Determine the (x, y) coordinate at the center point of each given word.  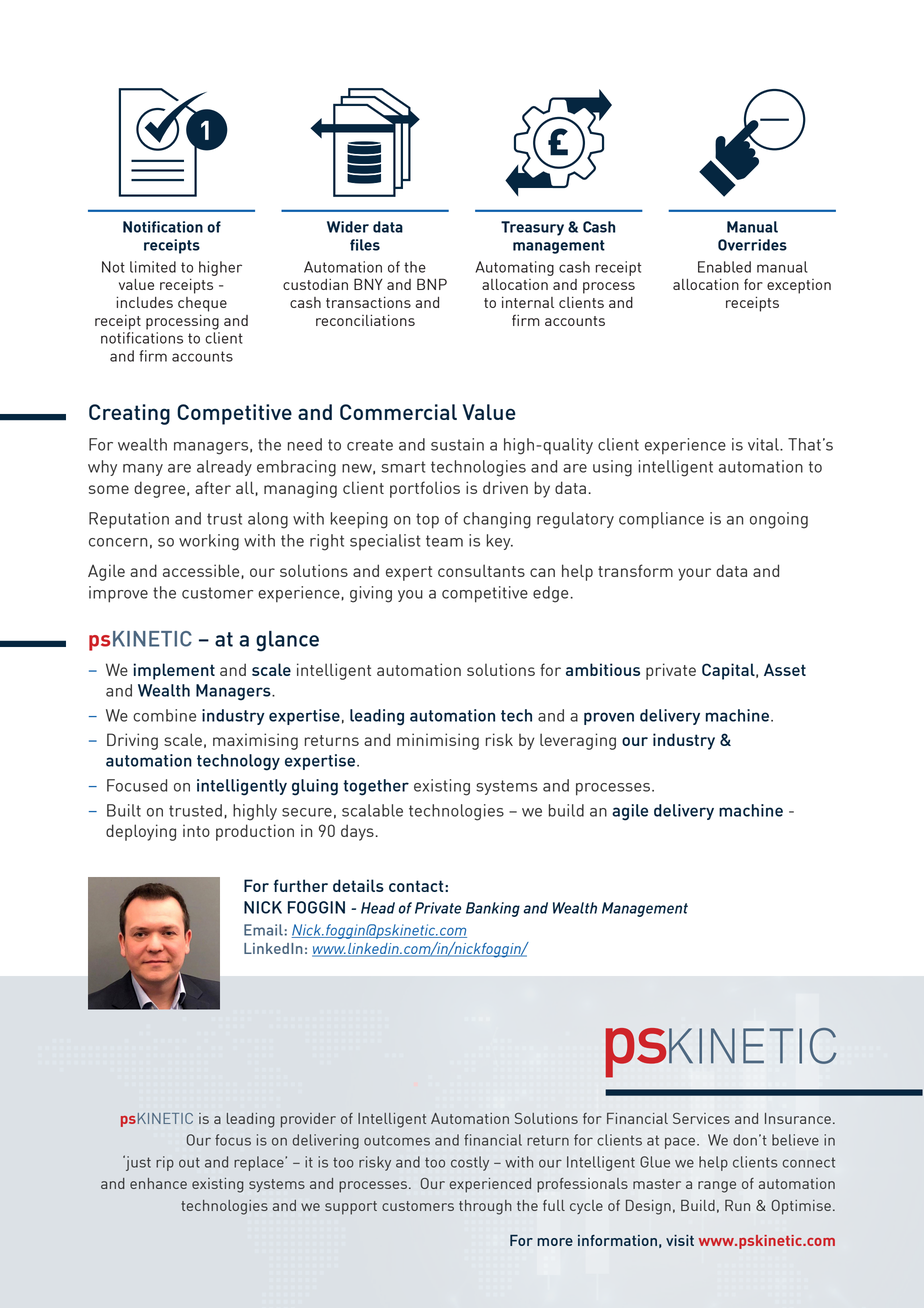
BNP (432, 284)
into (196, 830)
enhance (158, 1183)
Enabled (724, 267)
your (694, 574)
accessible (202, 571)
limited (153, 267)
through (485, 1207)
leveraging (578, 741)
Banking (493, 909)
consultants (481, 570)
